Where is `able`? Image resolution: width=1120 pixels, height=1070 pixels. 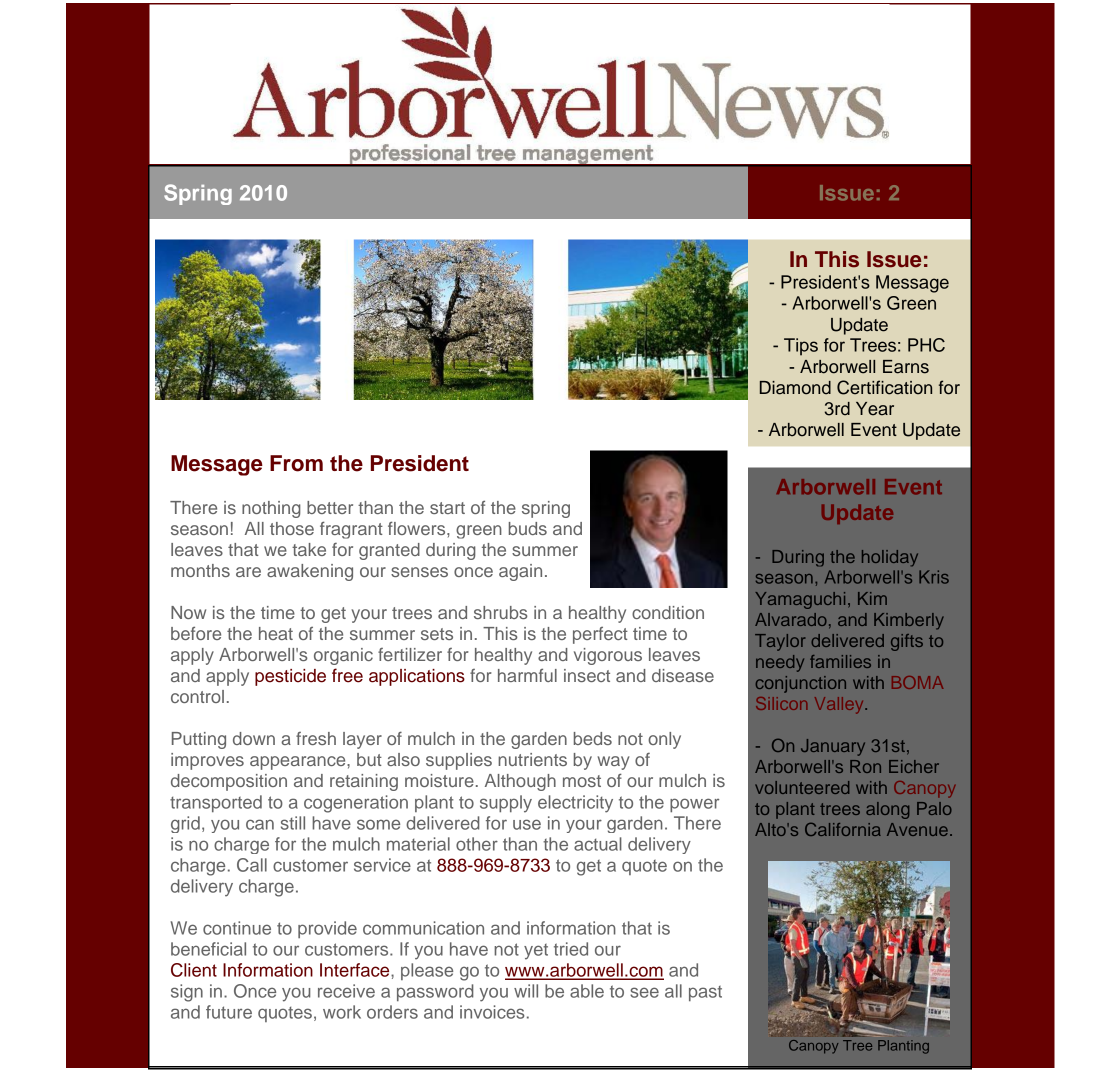
able is located at coordinates (587, 991).
